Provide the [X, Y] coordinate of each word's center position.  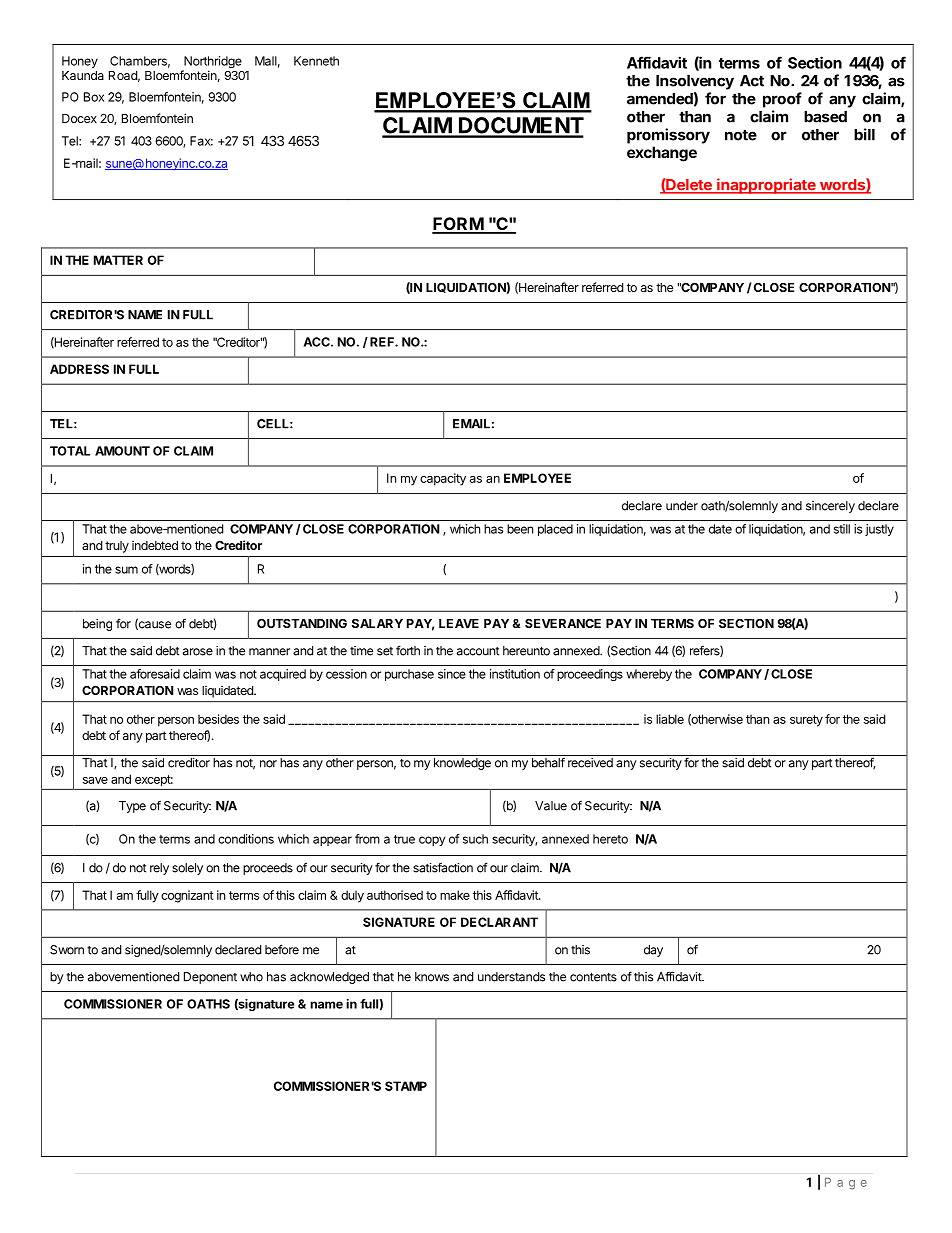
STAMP [406, 1086]
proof [782, 100]
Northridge [212, 63]
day [653, 951]
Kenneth [316, 61]
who [251, 977]
